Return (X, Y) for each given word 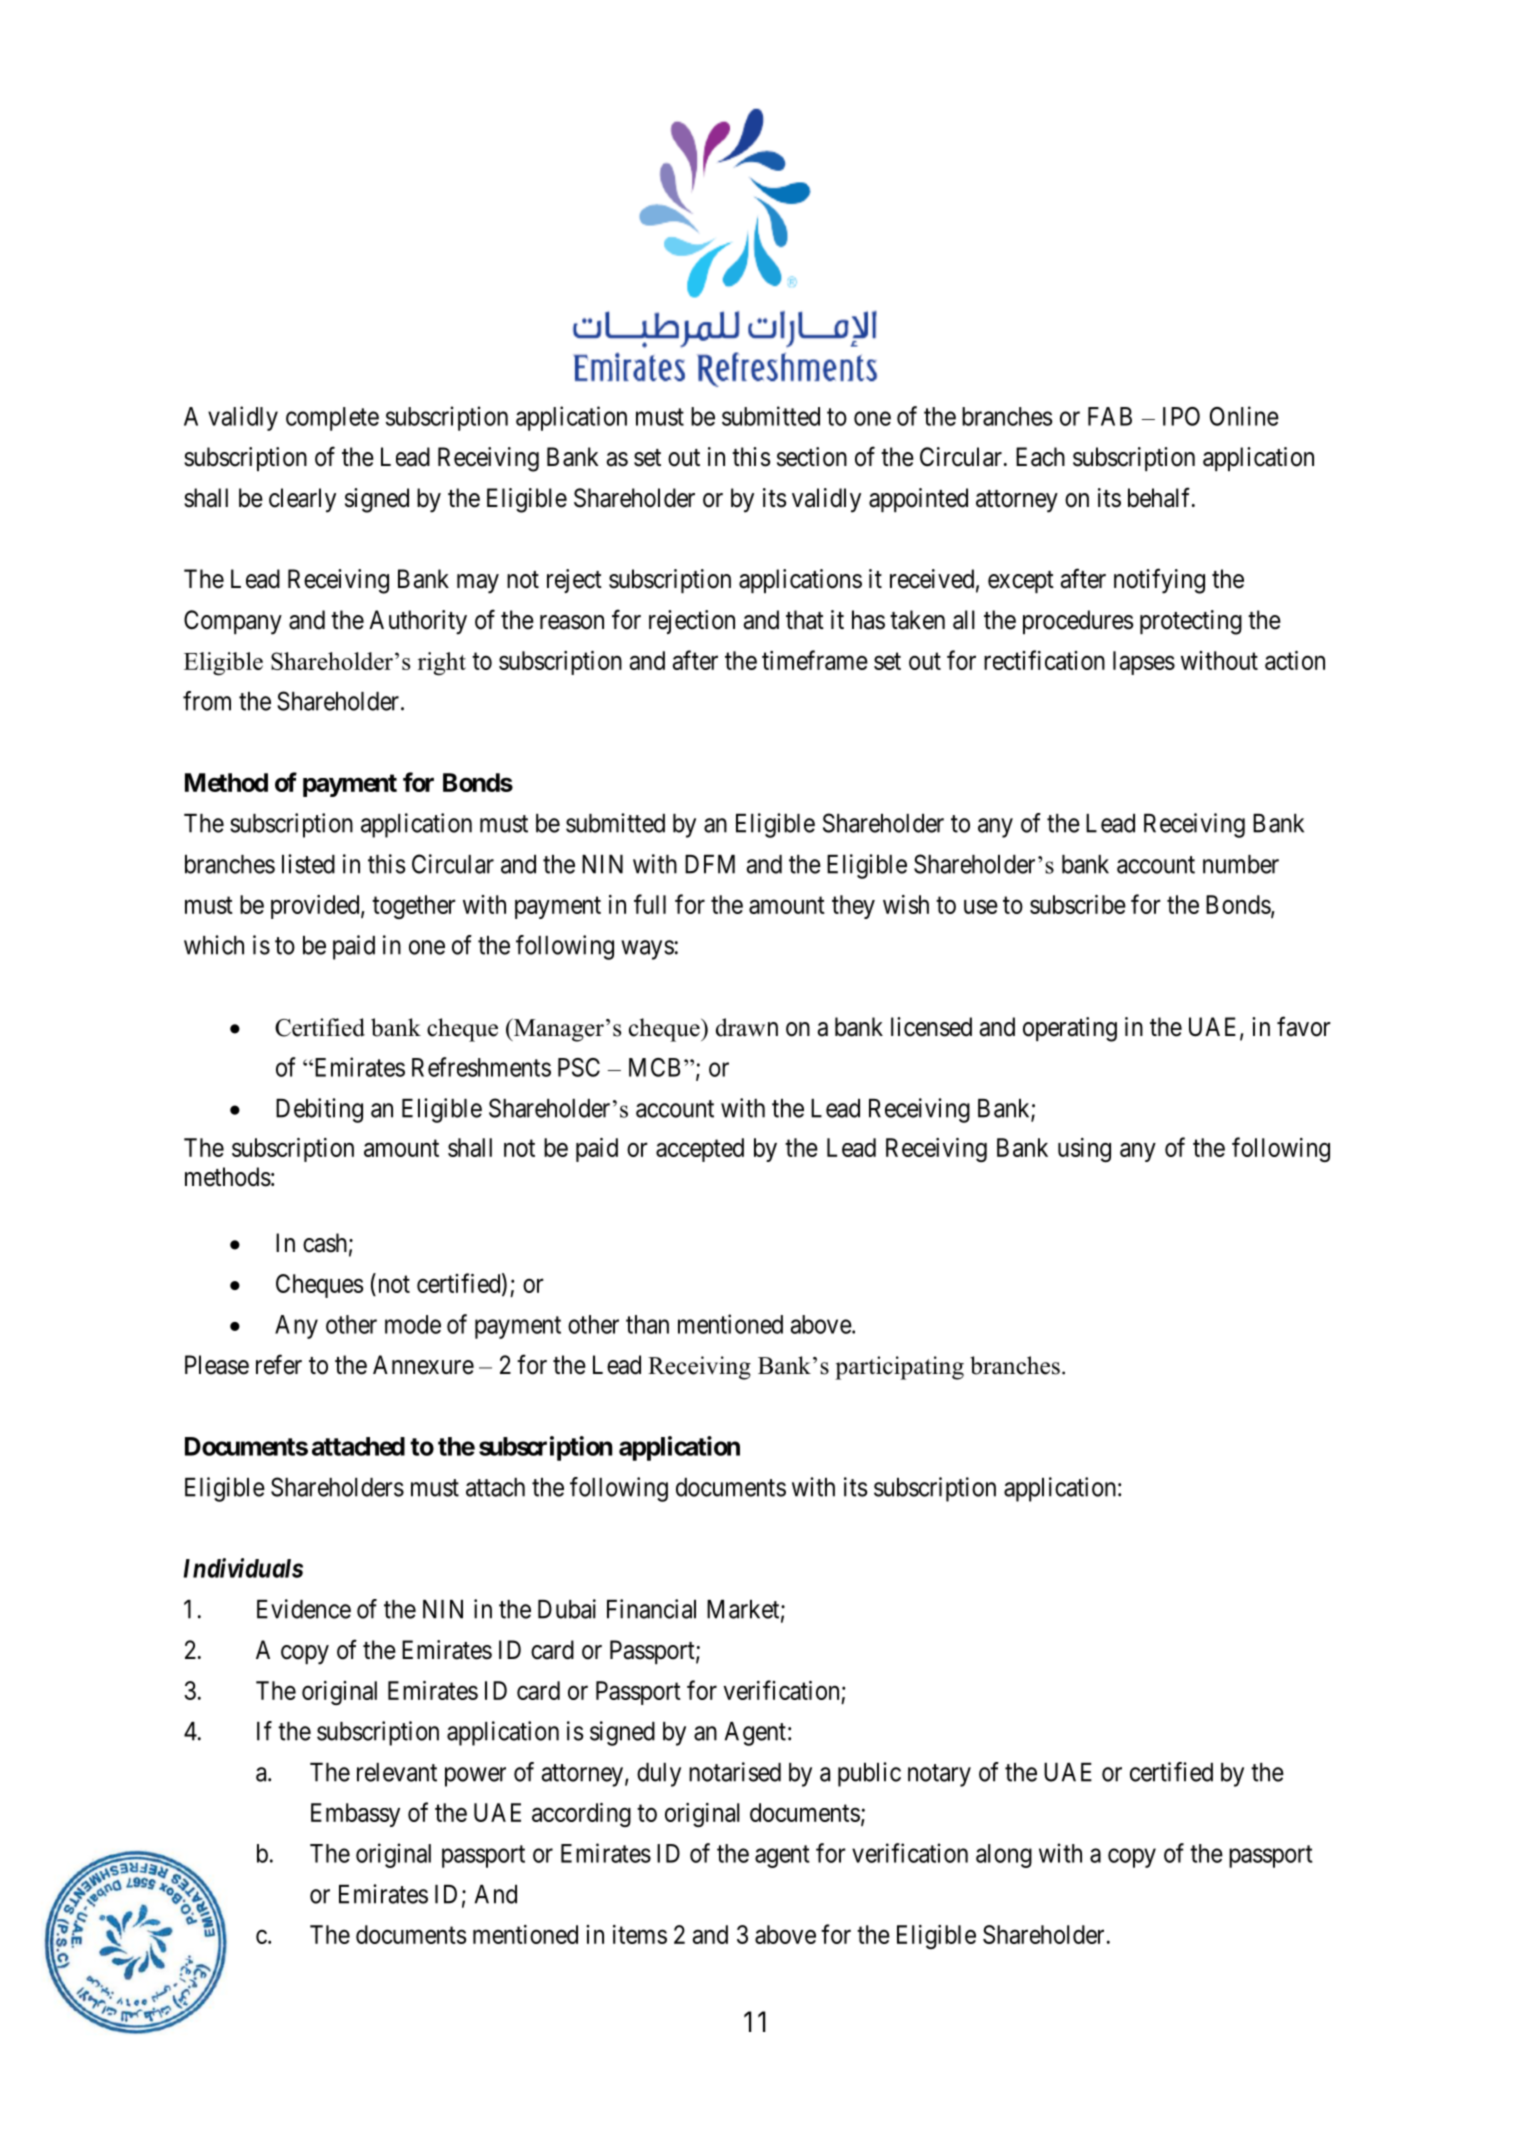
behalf (1161, 497)
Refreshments (481, 1067)
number (1241, 864)
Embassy (355, 1815)
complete (332, 419)
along (1004, 1856)
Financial (651, 1609)
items (640, 1934)
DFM (710, 864)
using (1084, 1150)
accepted (700, 1150)
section (812, 457)
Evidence (304, 1609)
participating (899, 1368)
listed (308, 864)
